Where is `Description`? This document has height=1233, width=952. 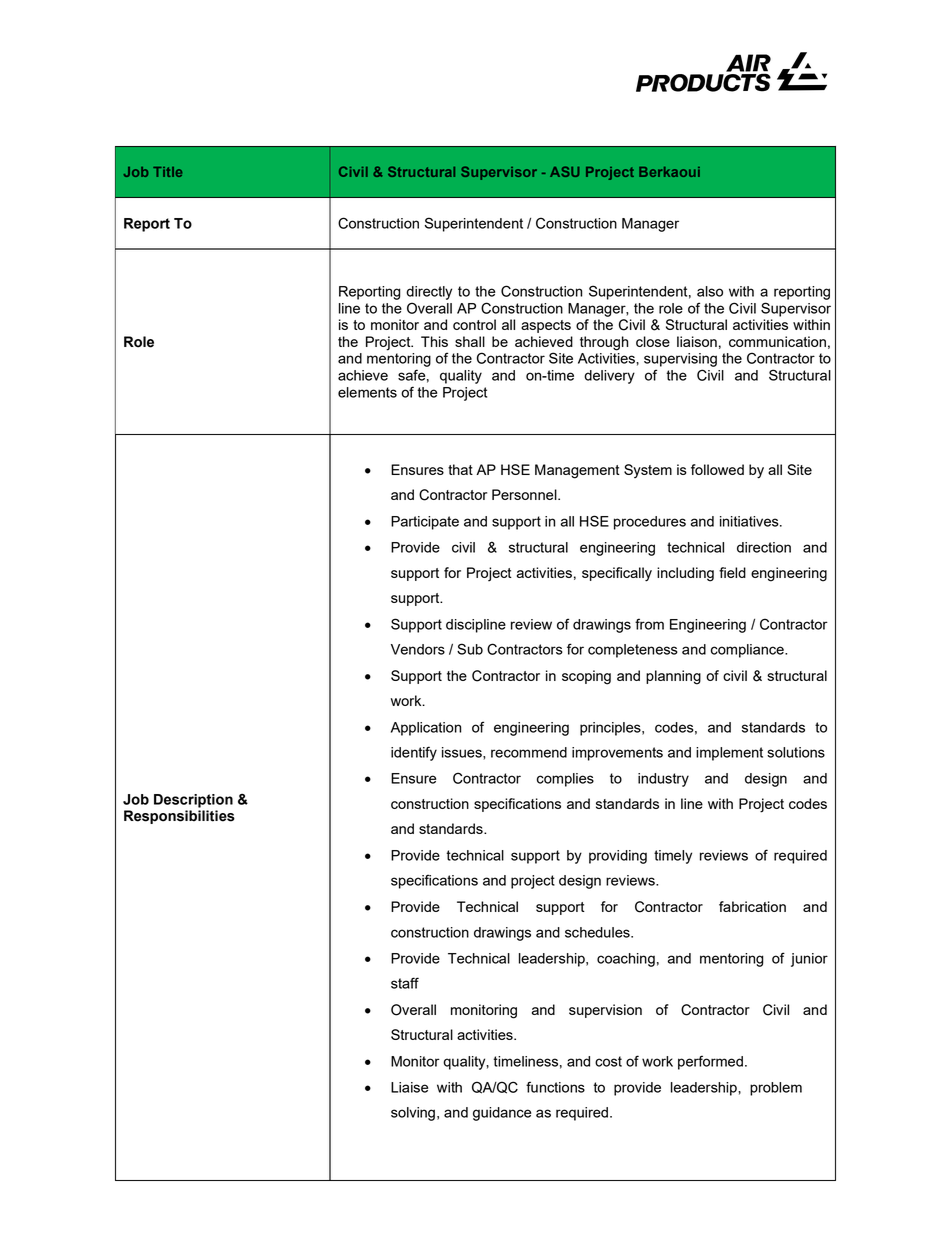
Description is located at coordinates (193, 801).
